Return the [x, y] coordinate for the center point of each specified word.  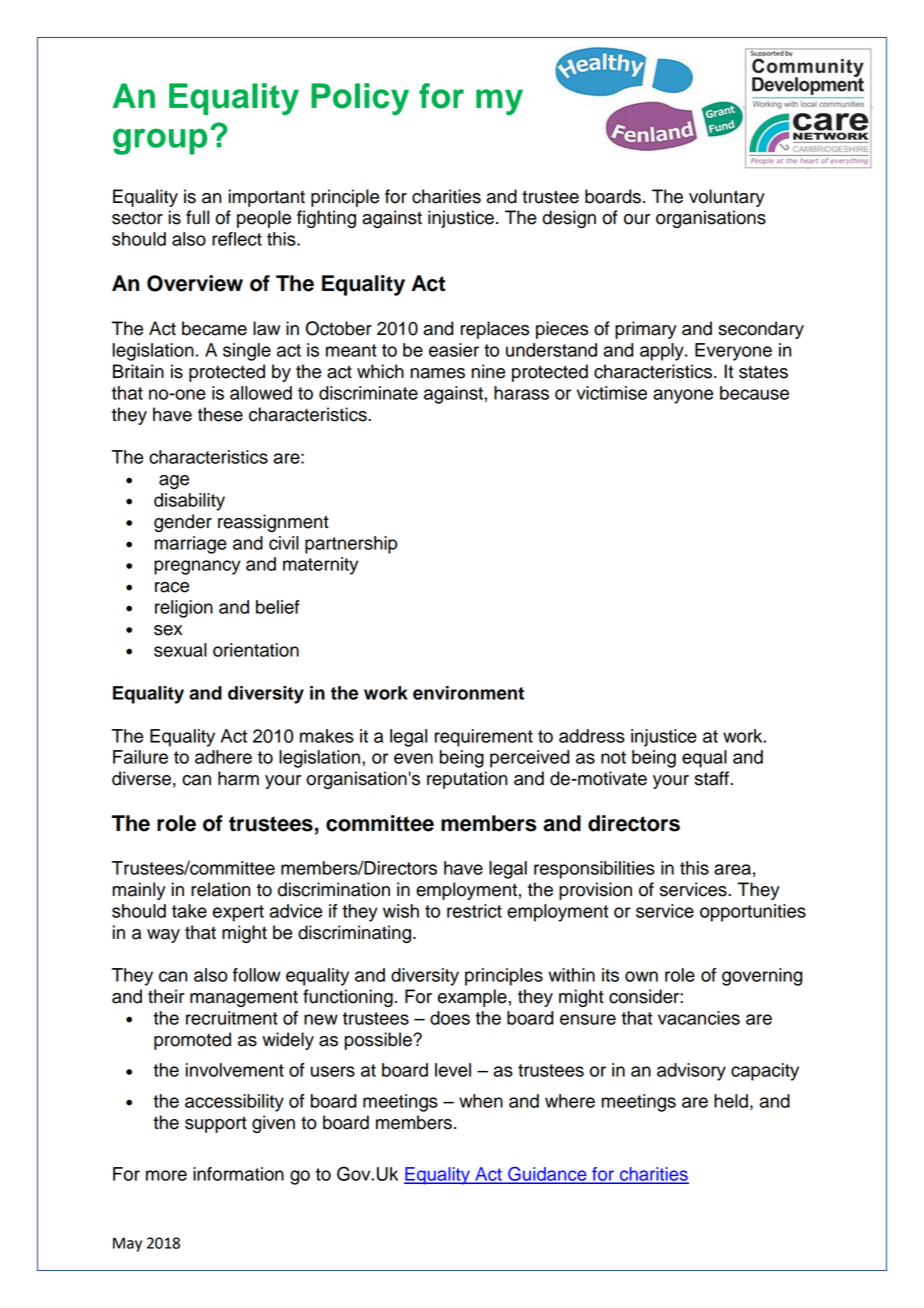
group [160, 141]
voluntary [727, 198]
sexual [180, 650]
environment [468, 693]
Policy [360, 99]
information [238, 1174]
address [592, 736]
